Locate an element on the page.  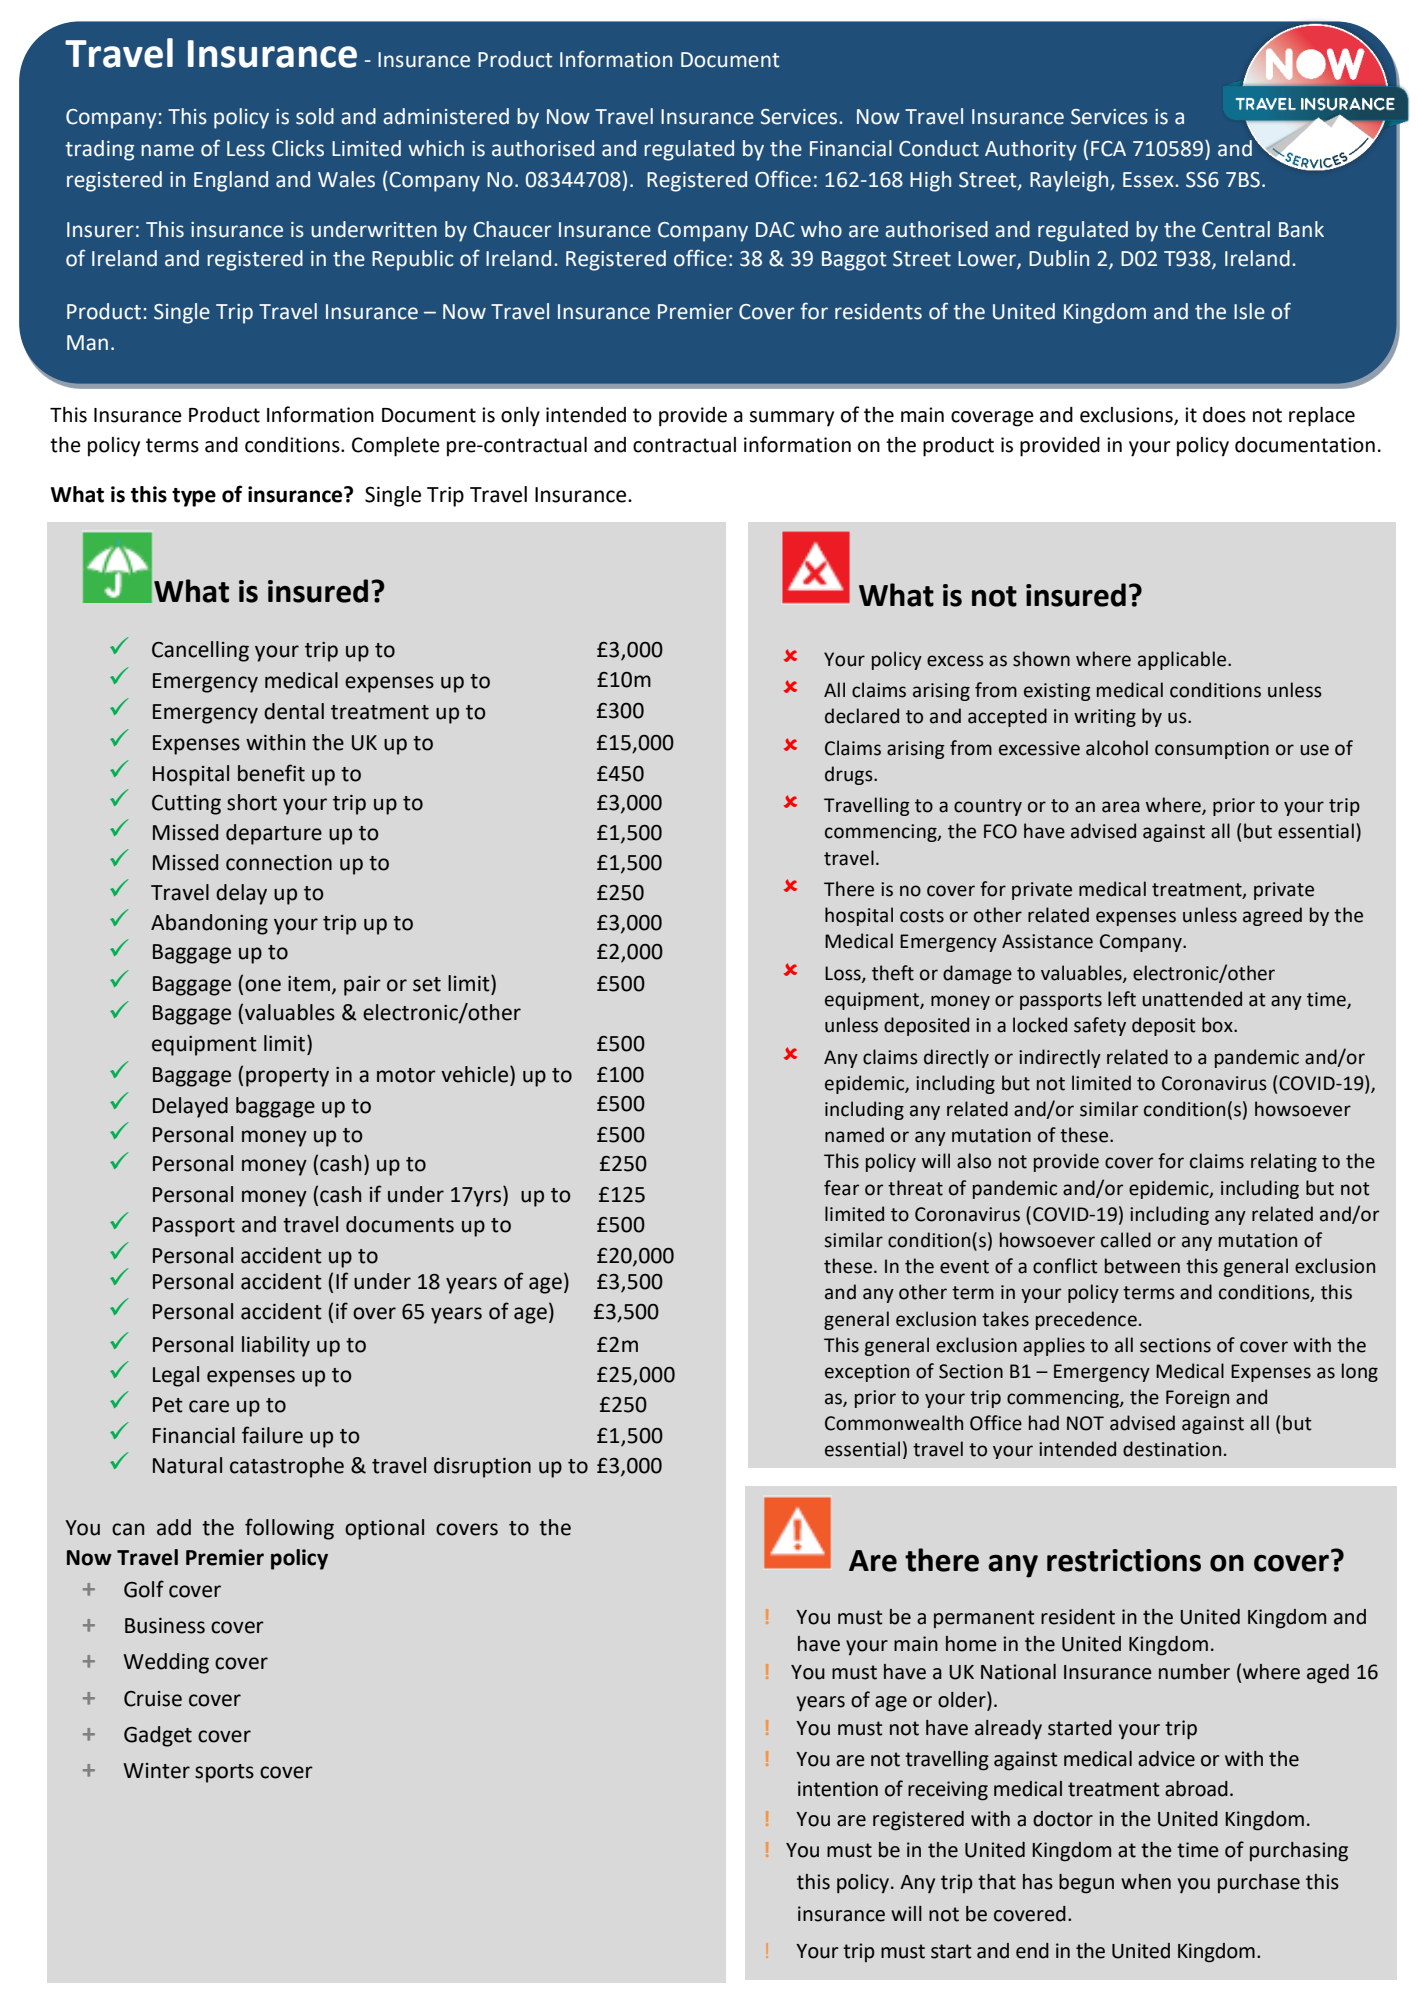
DAC is located at coordinates (775, 230).
